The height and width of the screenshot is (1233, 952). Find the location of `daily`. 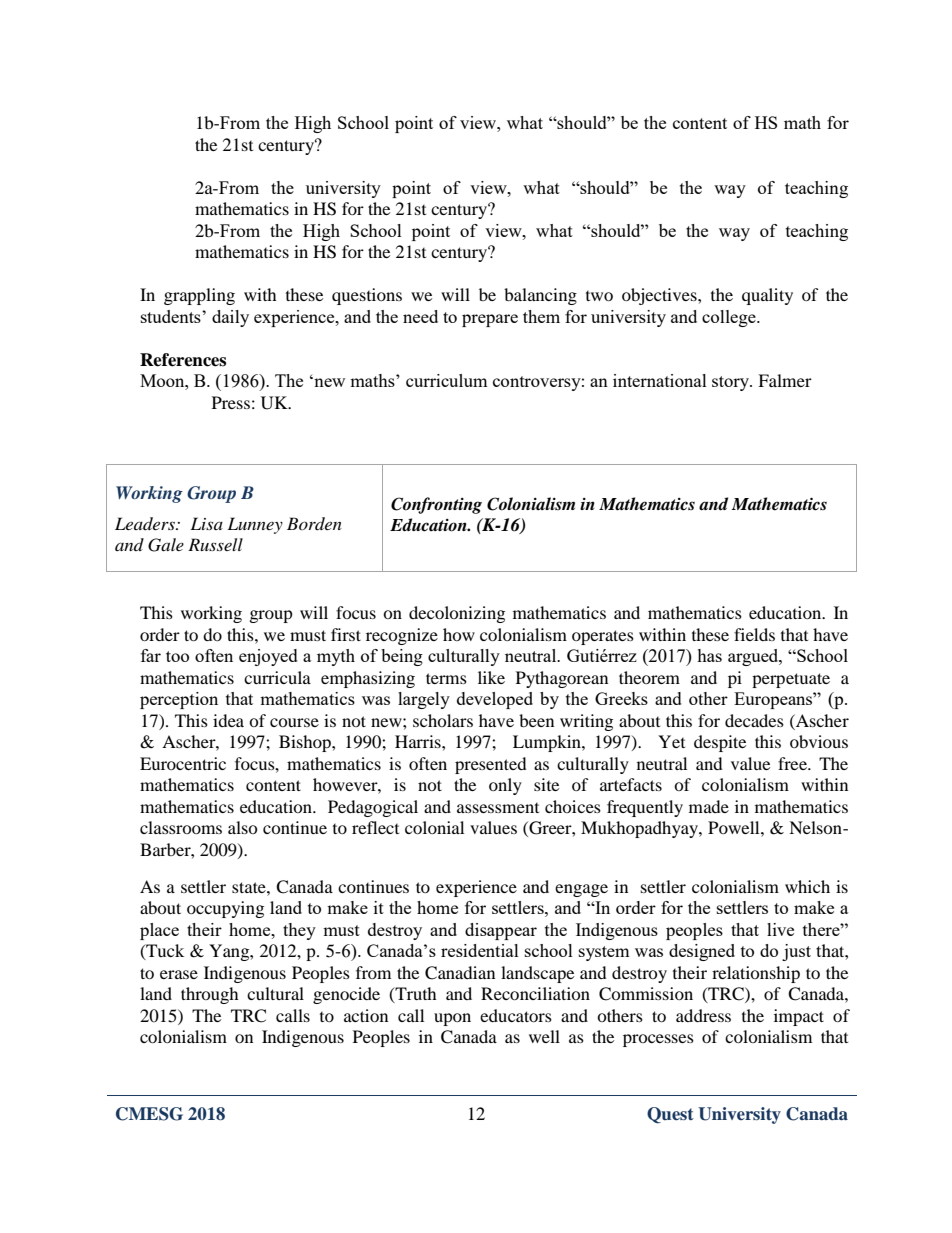

daily is located at coordinates (230, 318).
